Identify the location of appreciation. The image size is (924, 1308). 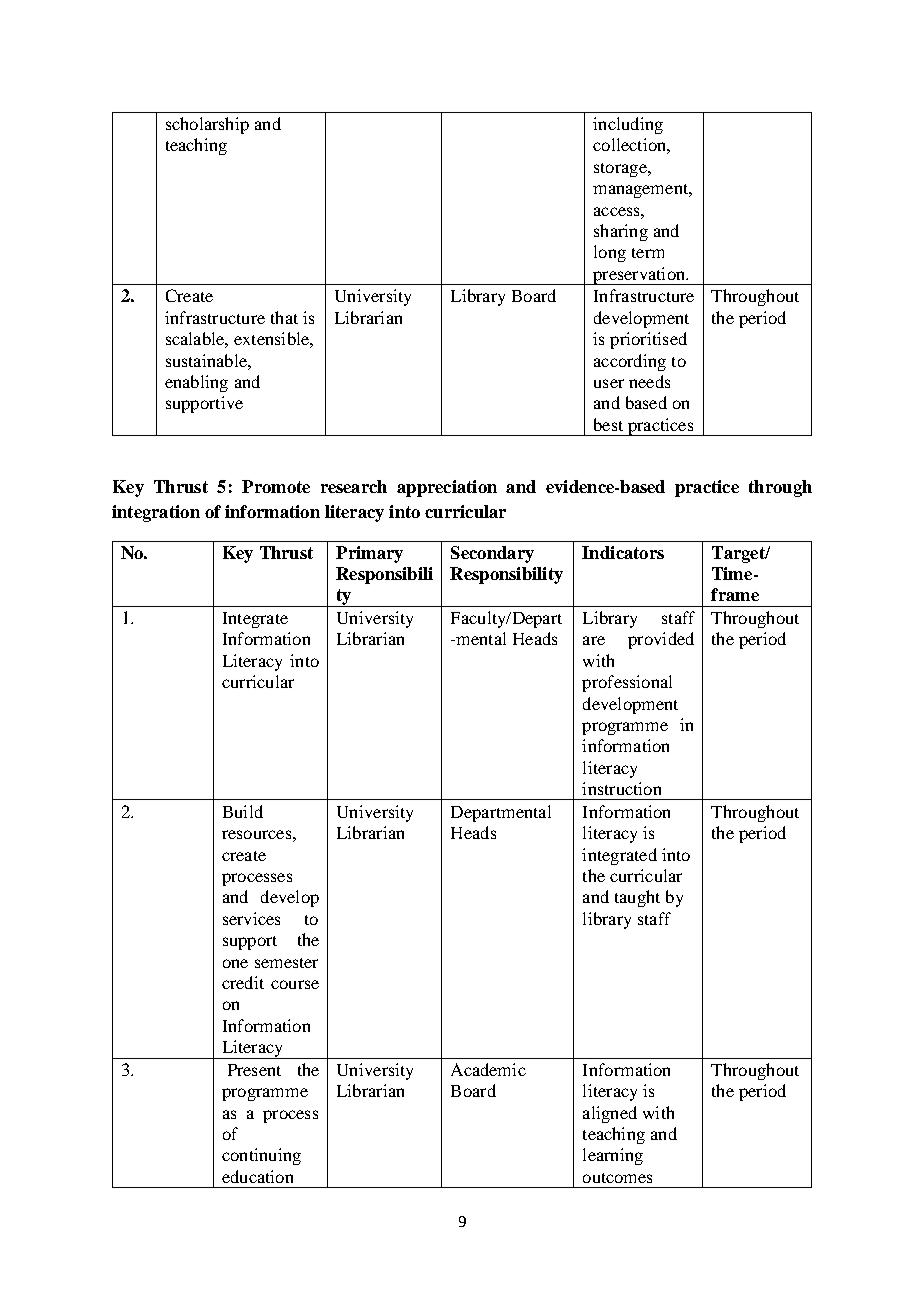
(447, 488).
